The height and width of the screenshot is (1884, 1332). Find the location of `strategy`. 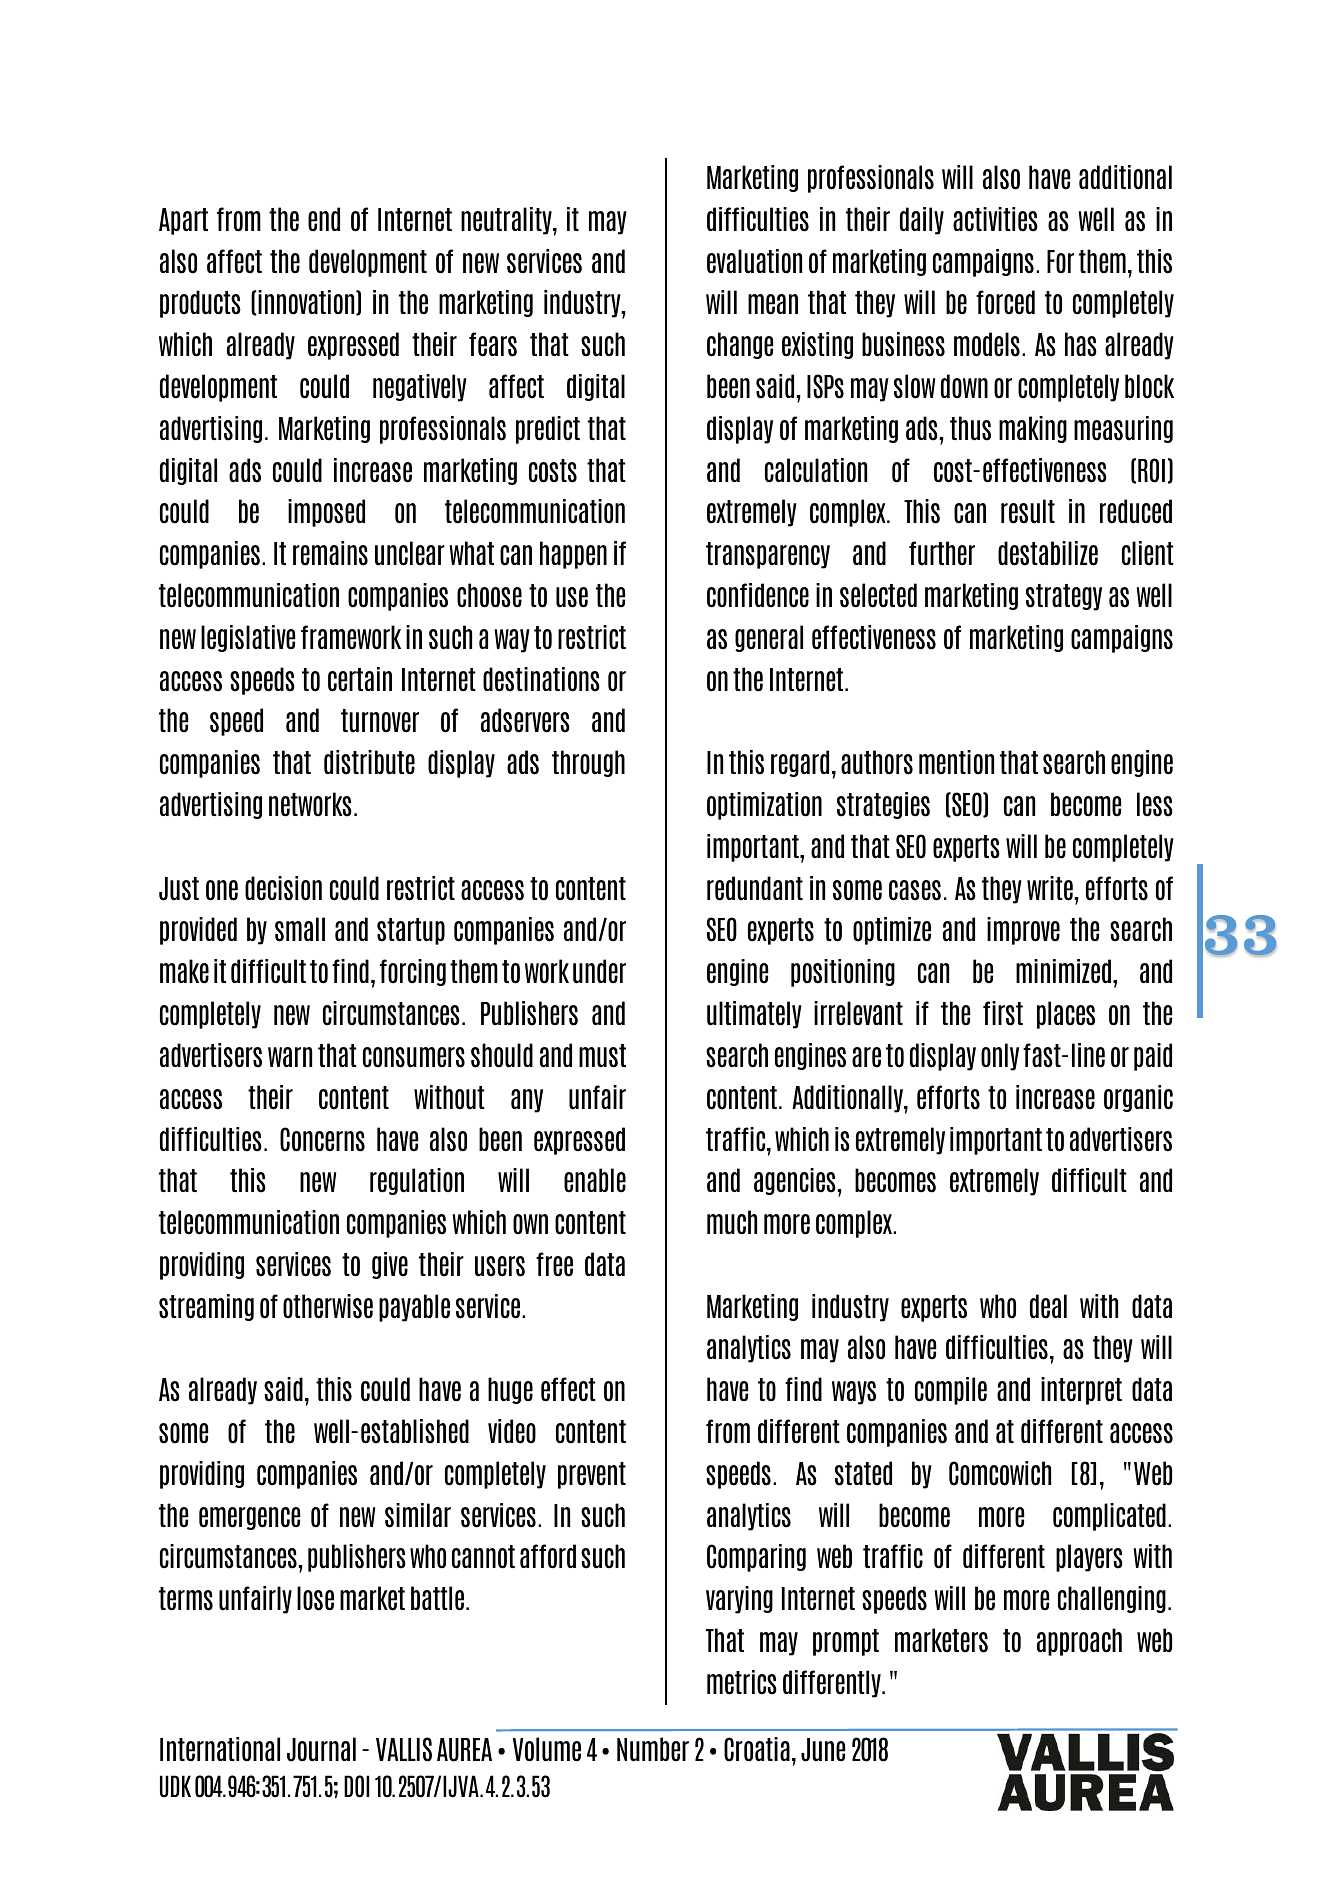

strategy is located at coordinates (1064, 597).
